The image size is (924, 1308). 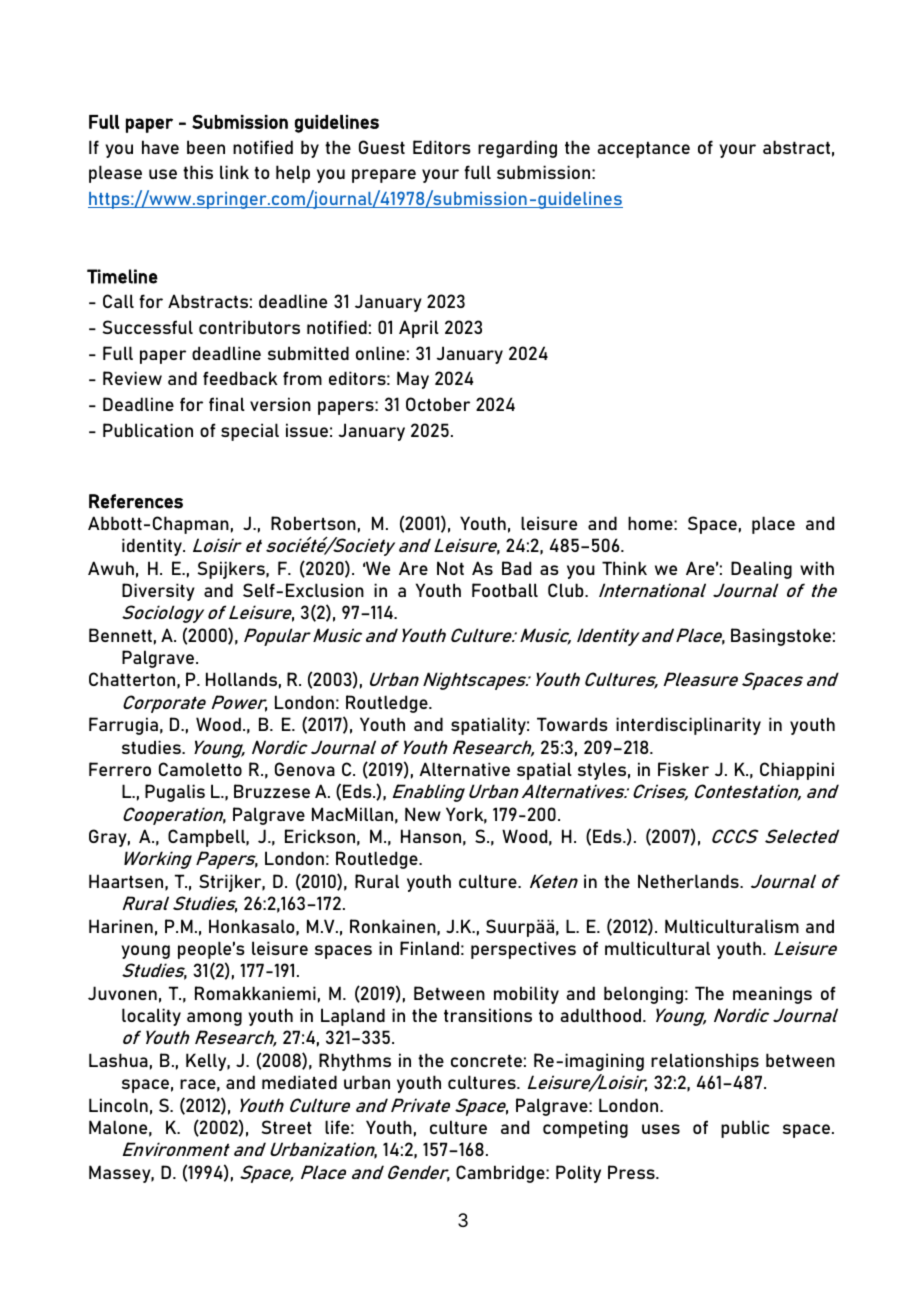 What do you see at coordinates (517, 149) in the document?
I see `regarding` at bounding box center [517, 149].
